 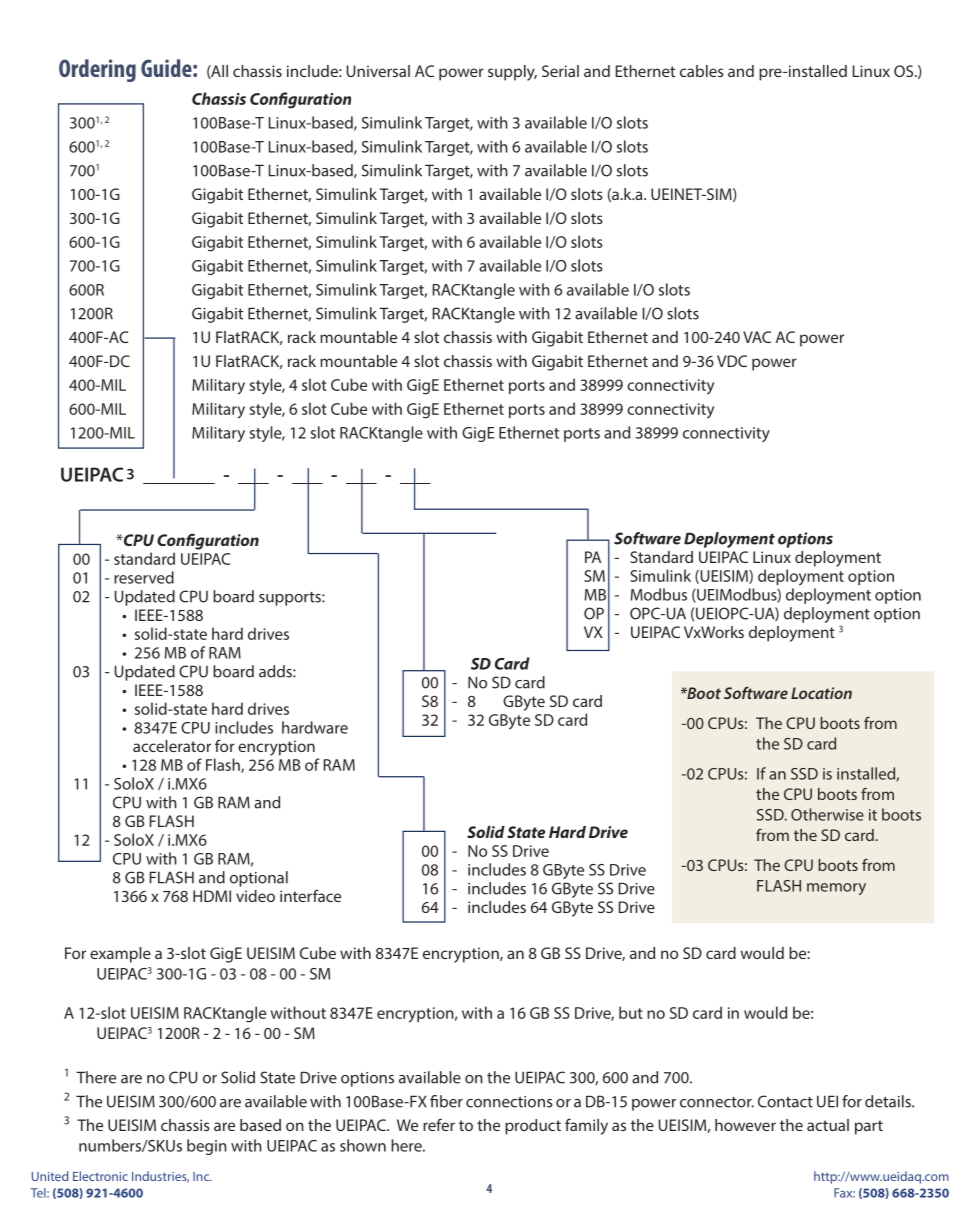 What do you see at coordinates (757, 337) in the screenshot?
I see `VAC` at bounding box center [757, 337].
